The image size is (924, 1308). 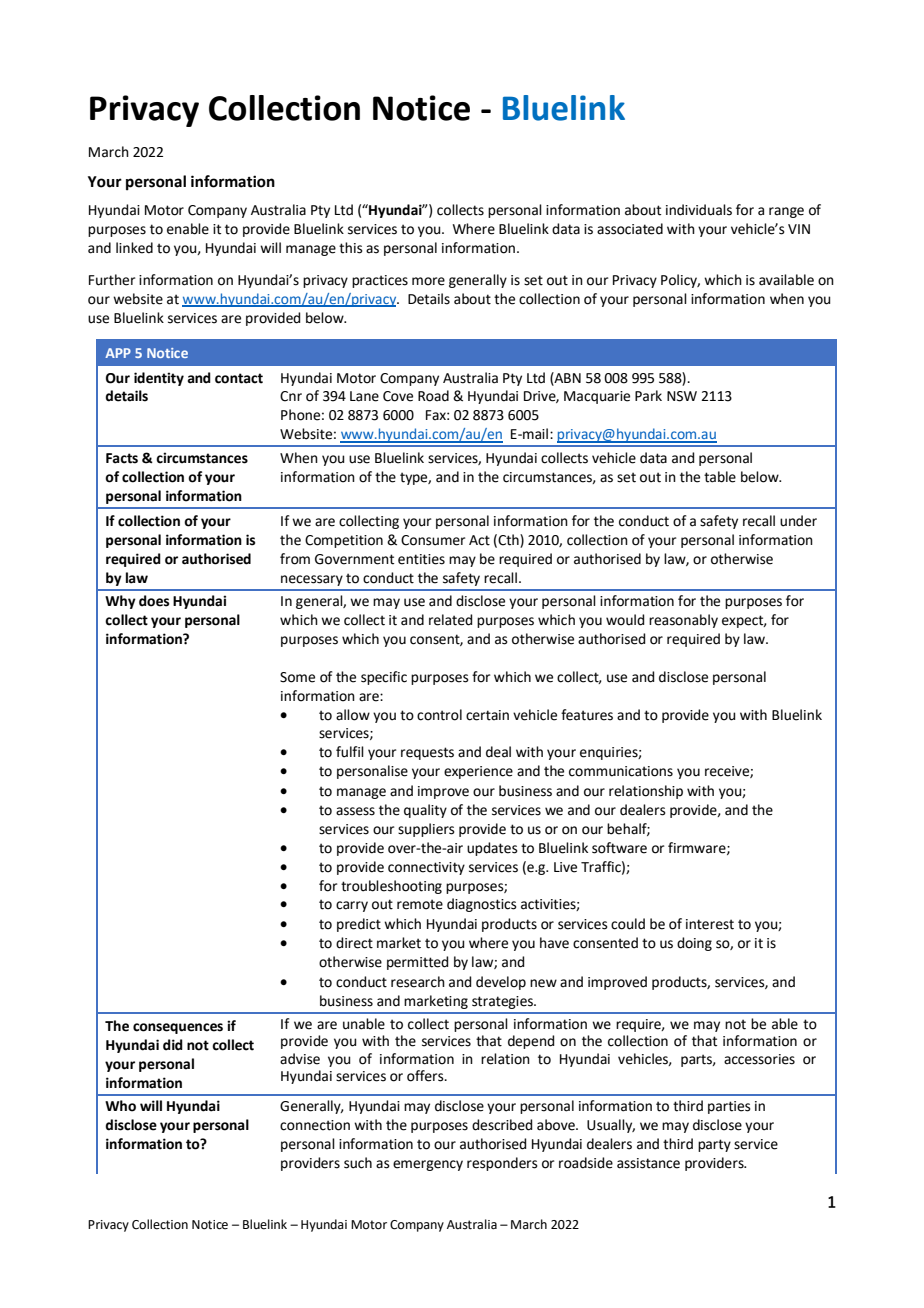 What do you see at coordinates (433, 540) in the page?
I see `Consumer` at bounding box center [433, 540].
